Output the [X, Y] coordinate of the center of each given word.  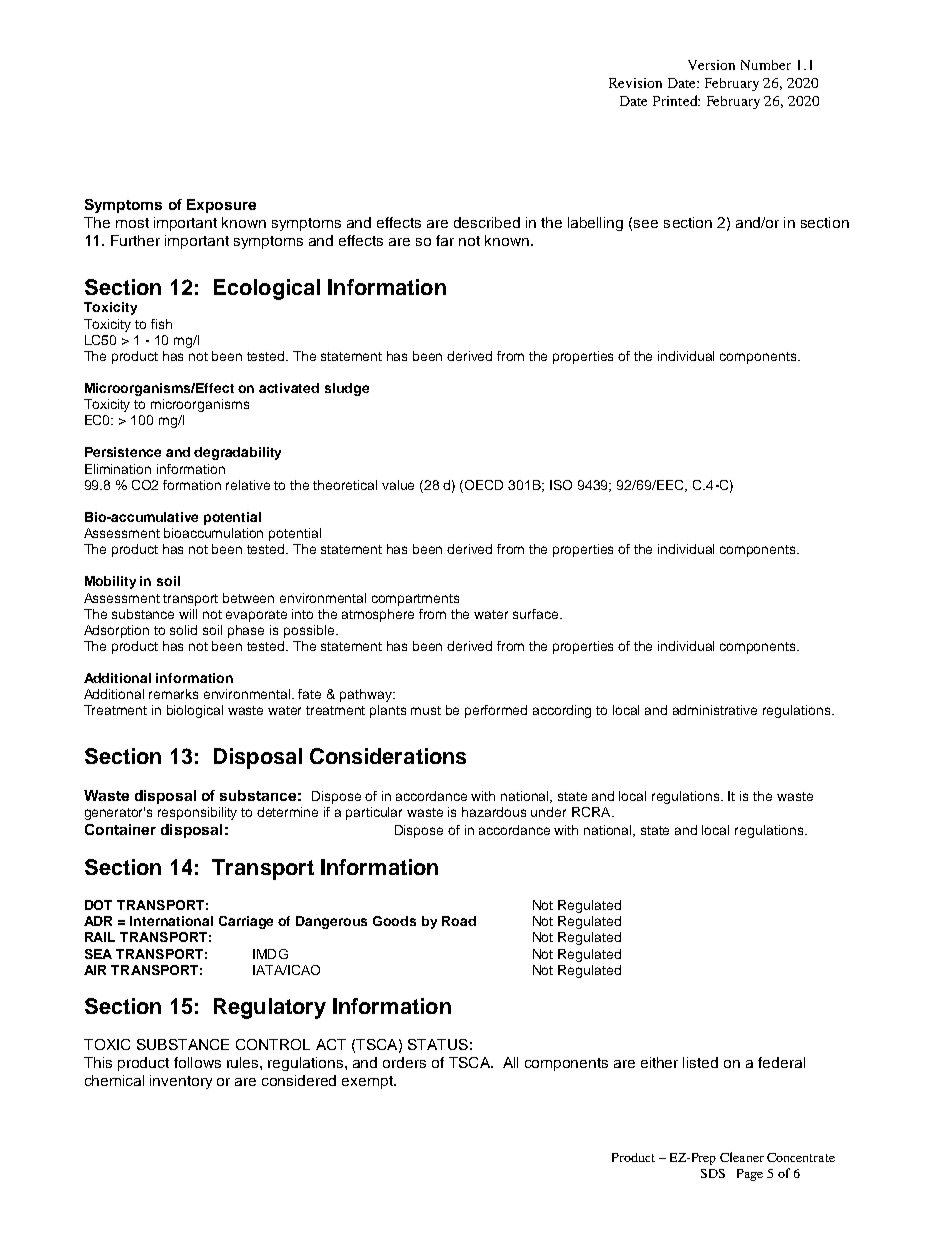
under [548, 812]
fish [161, 324]
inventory [181, 1082]
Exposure [221, 206]
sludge [347, 389]
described [487, 222]
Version [711, 65]
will [188, 614]
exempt [369, 1082]
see [646, 224]
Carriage [246, 922]
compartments [415, 600]
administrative [715, 710]
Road [459, 921]
